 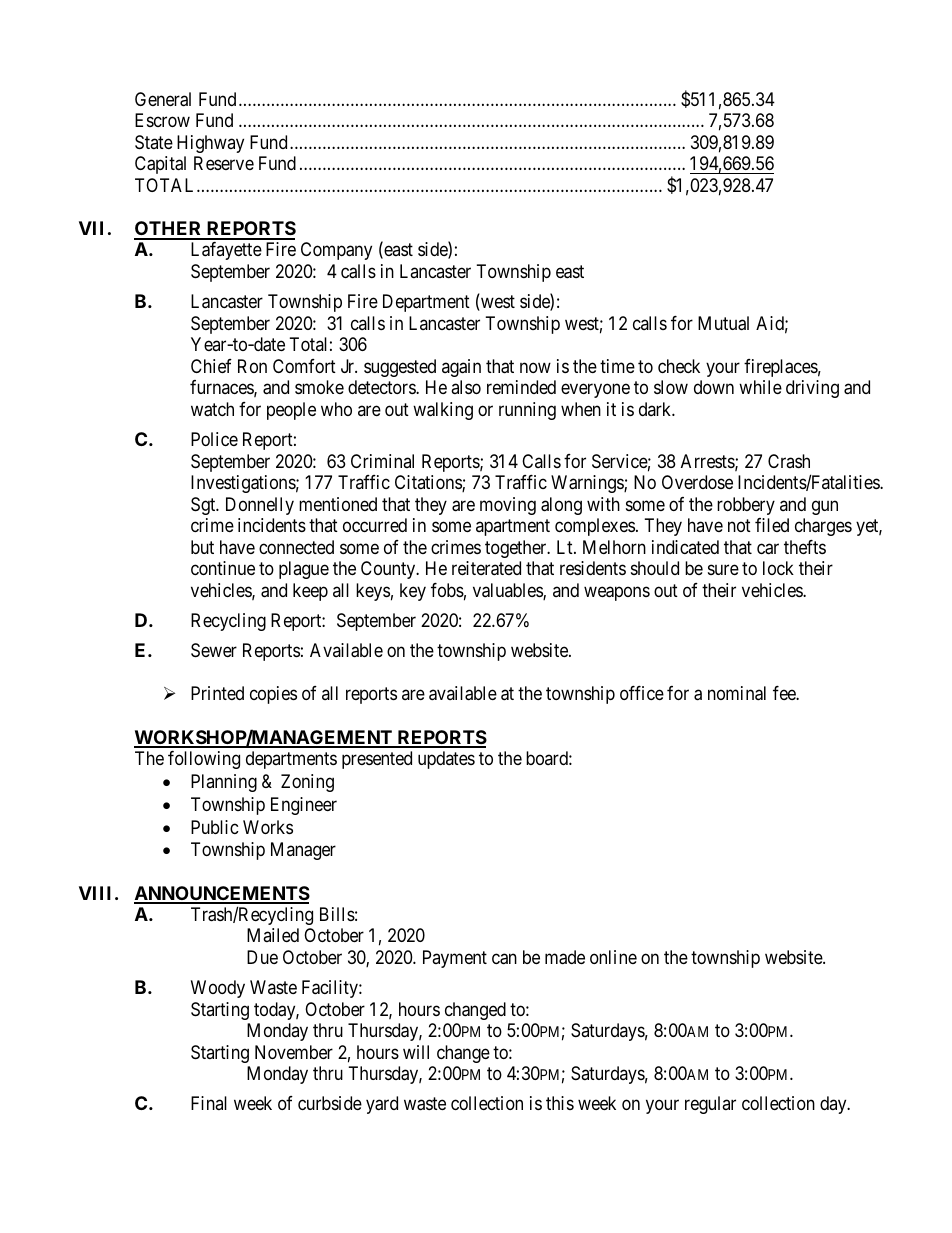 I want to click on can, so click(x=504, y=959).
